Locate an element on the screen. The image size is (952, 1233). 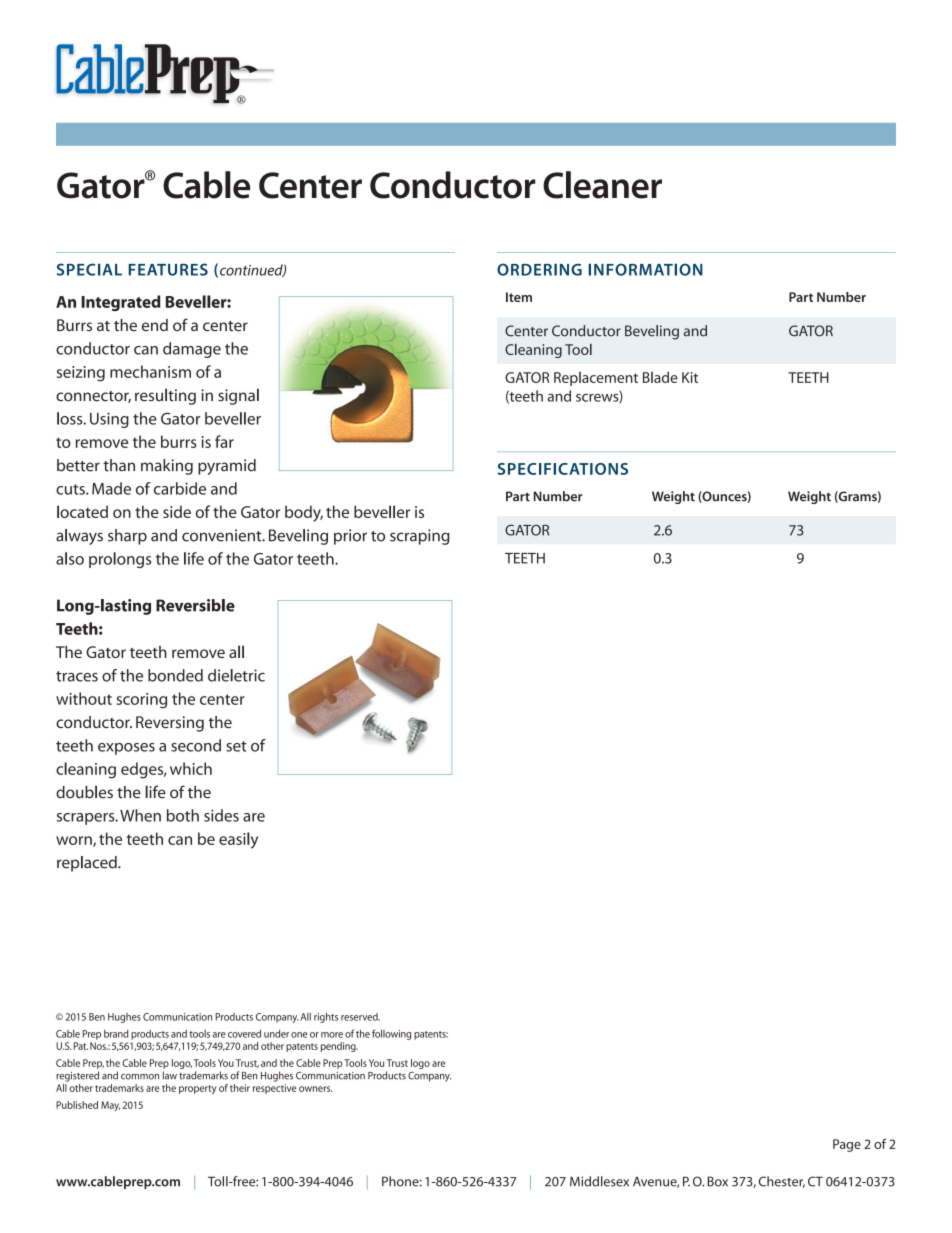
FEATURES is located at coordinates (168, 269).
